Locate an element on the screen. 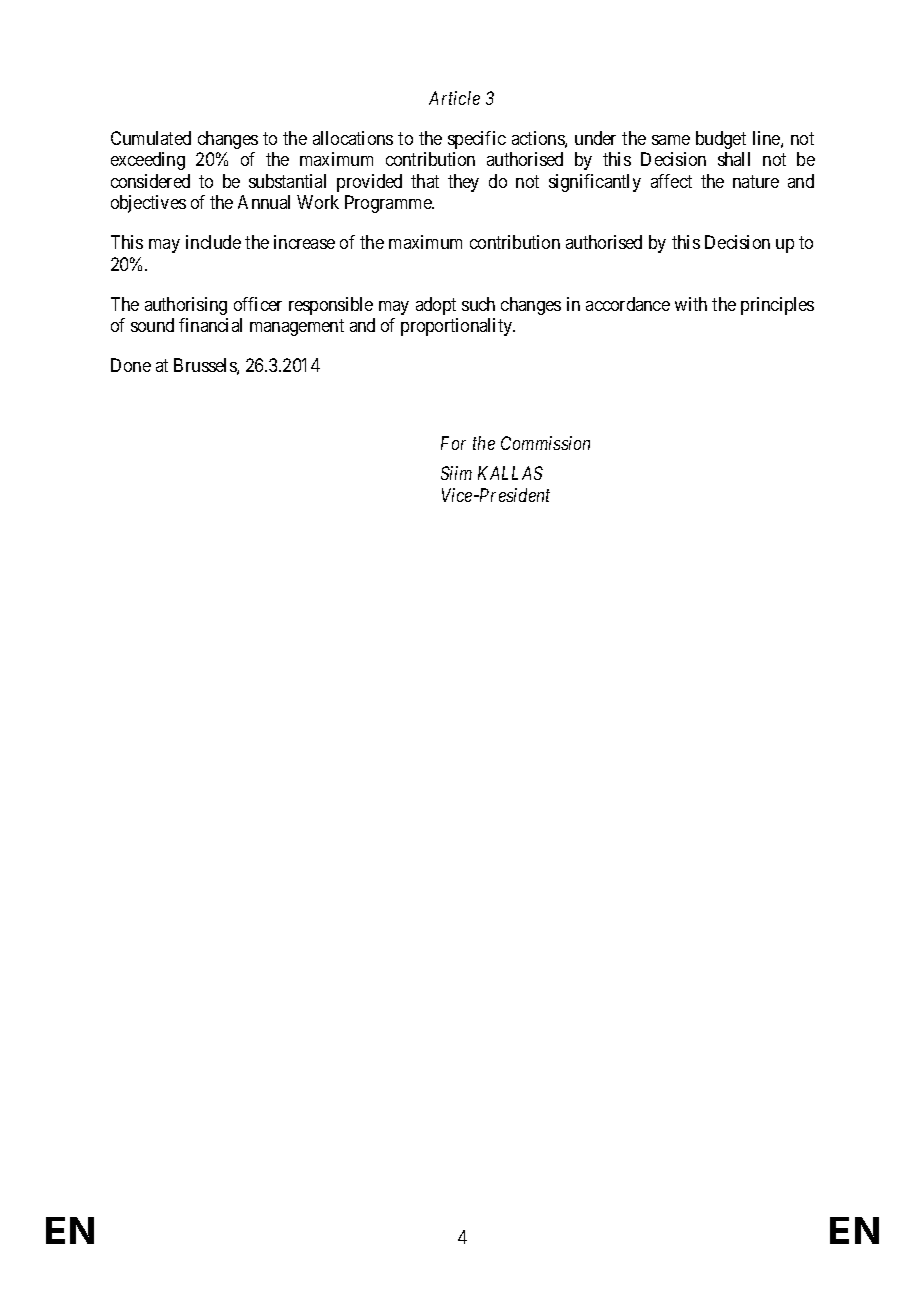 This screenshot has width=924, height=1308. For is located at coordinates (453, 443).
